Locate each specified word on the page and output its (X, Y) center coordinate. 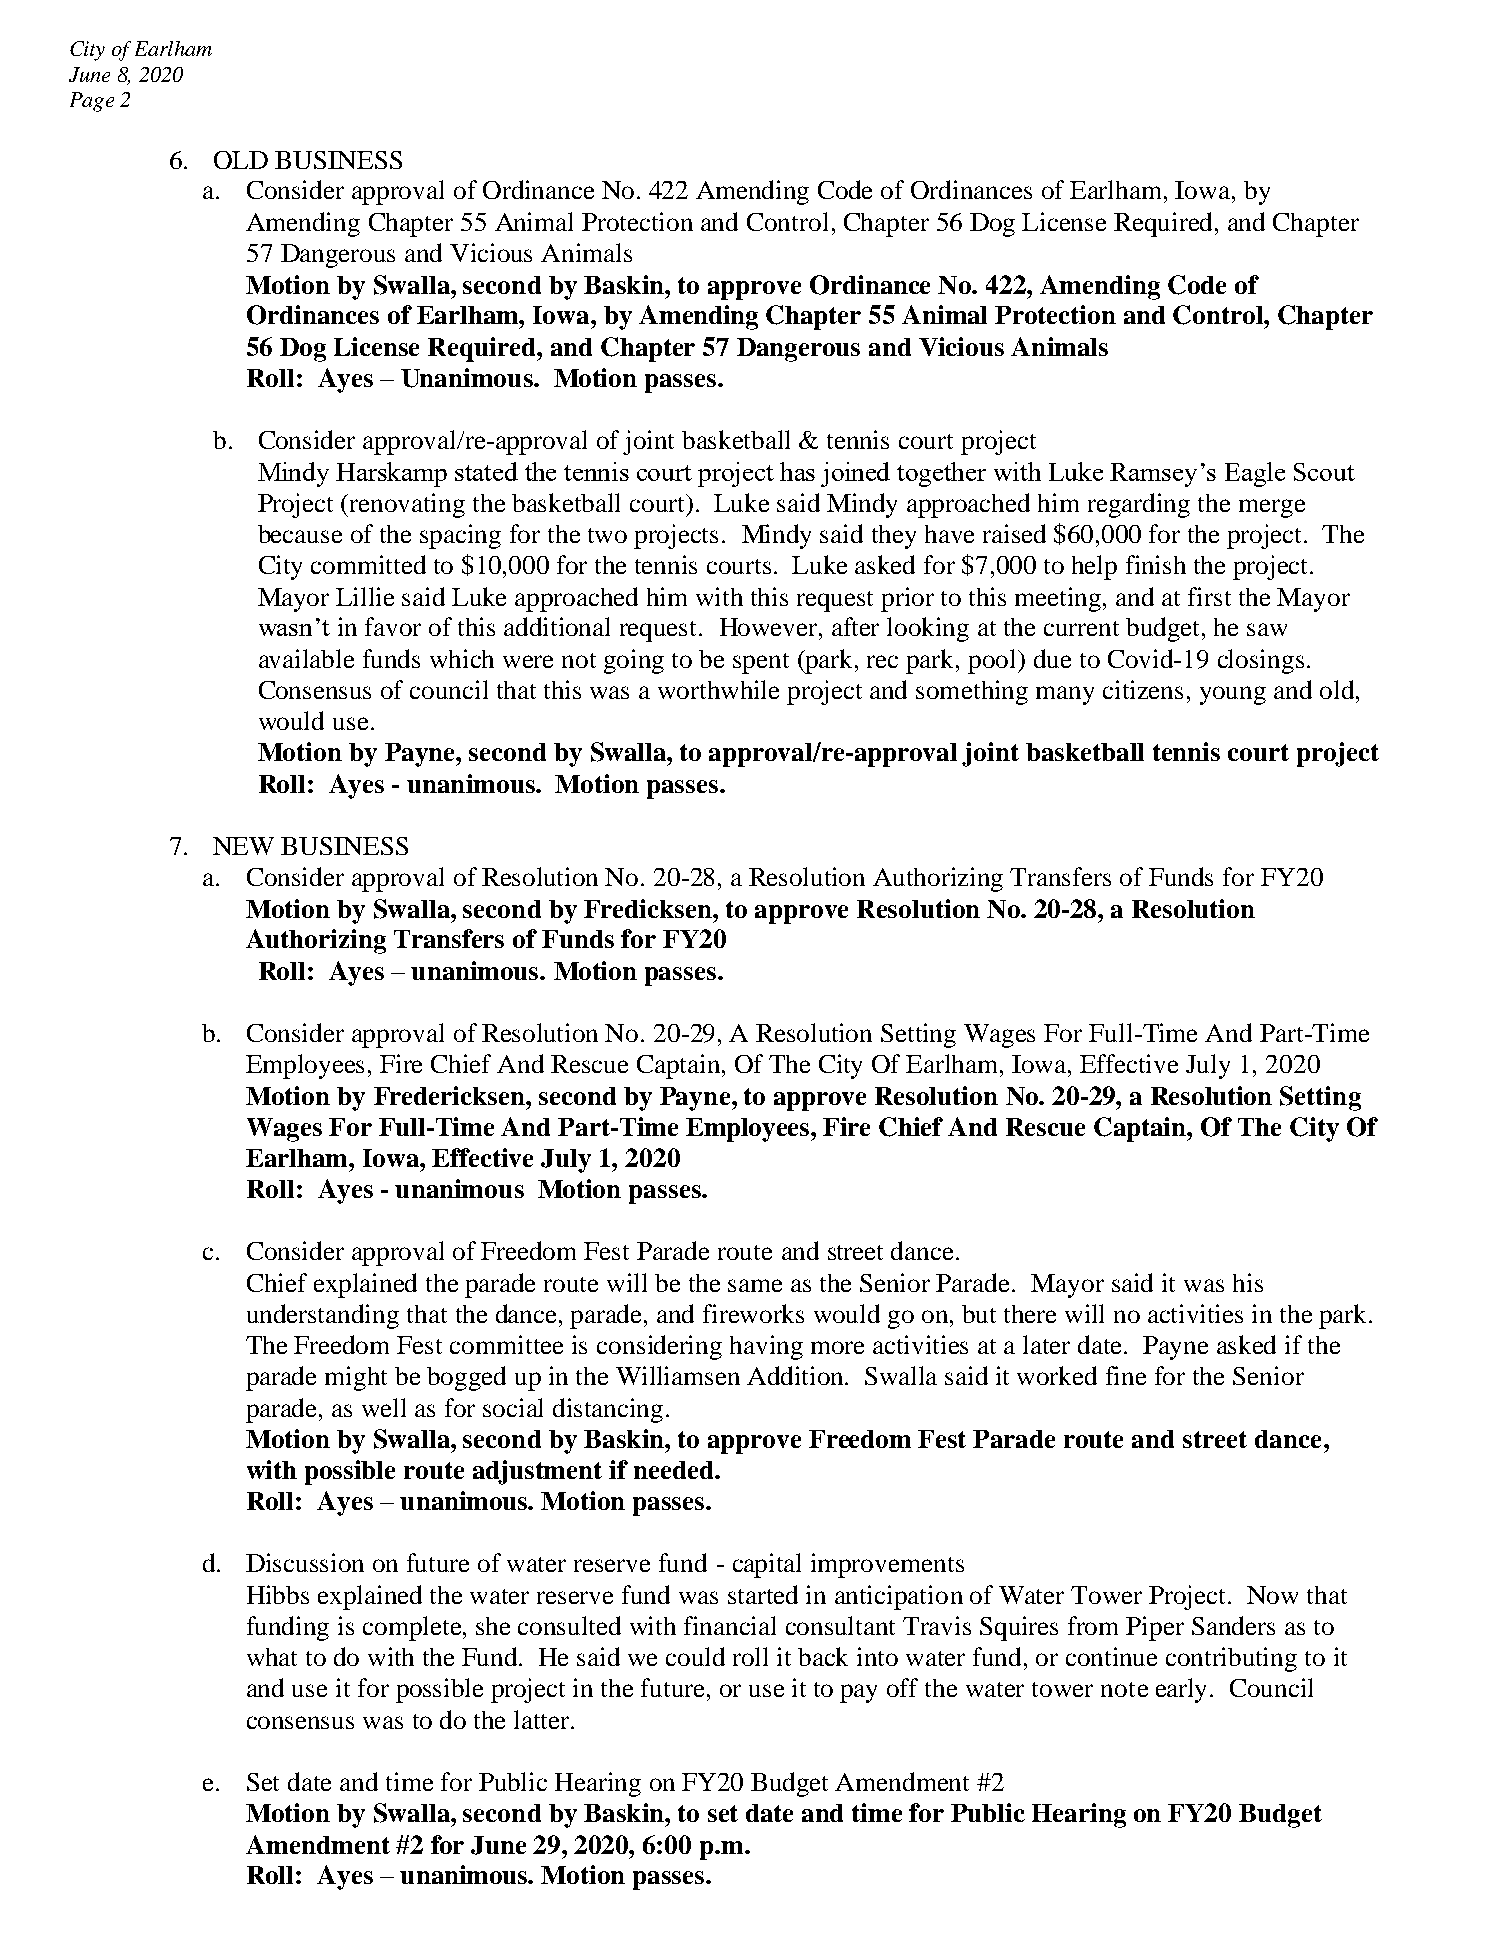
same (755, 1285)
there (1030, 1314)
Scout (1324, 472)
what (272, 1657)
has (797, 471)
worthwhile (718, 689)
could (695, 1656)
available (306, 658)
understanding (323, 1316)
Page (92, 102)
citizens (1143, 689)
